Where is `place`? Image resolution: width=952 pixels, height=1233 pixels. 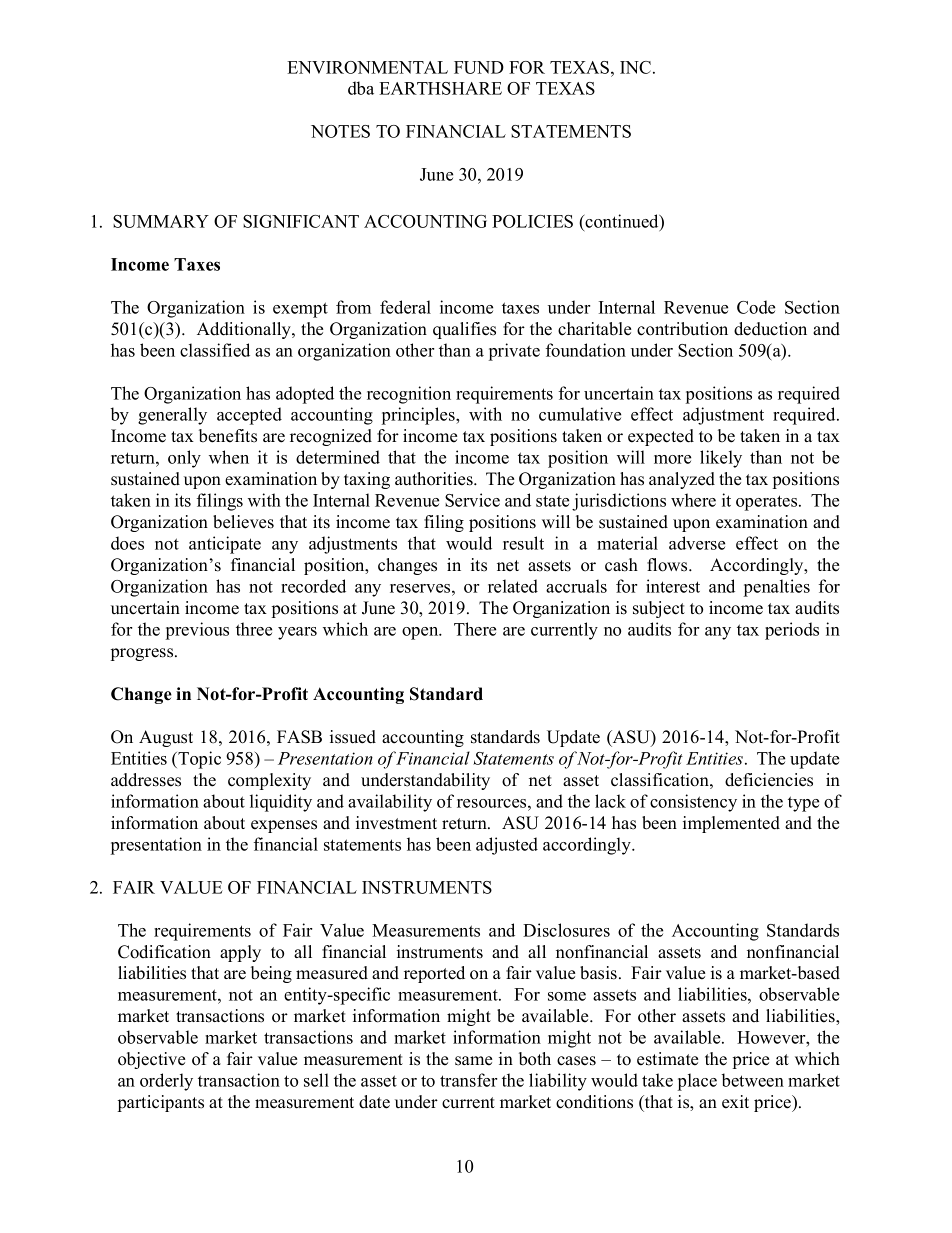 place is located at coordinates (697, 1082).
